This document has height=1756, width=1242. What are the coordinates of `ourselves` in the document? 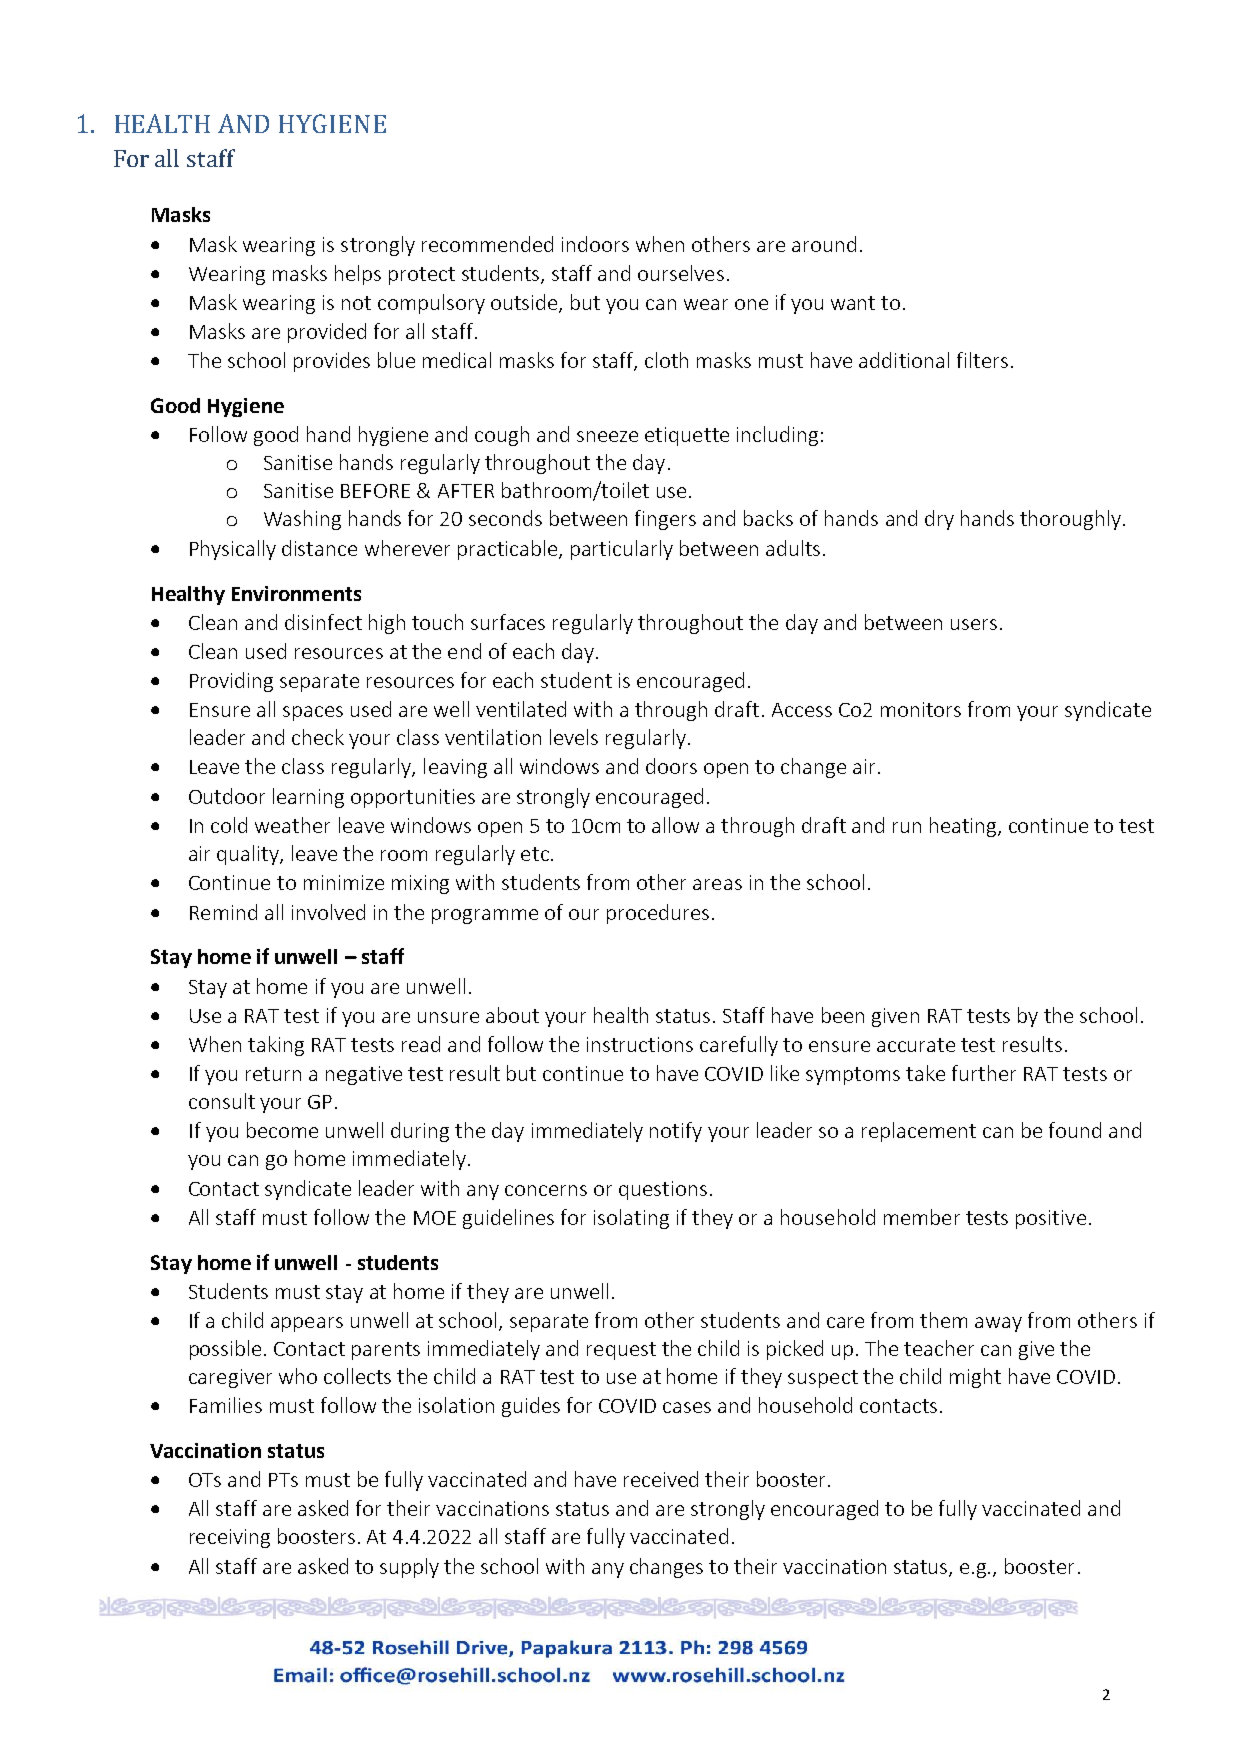 It's located at (681, 273).
